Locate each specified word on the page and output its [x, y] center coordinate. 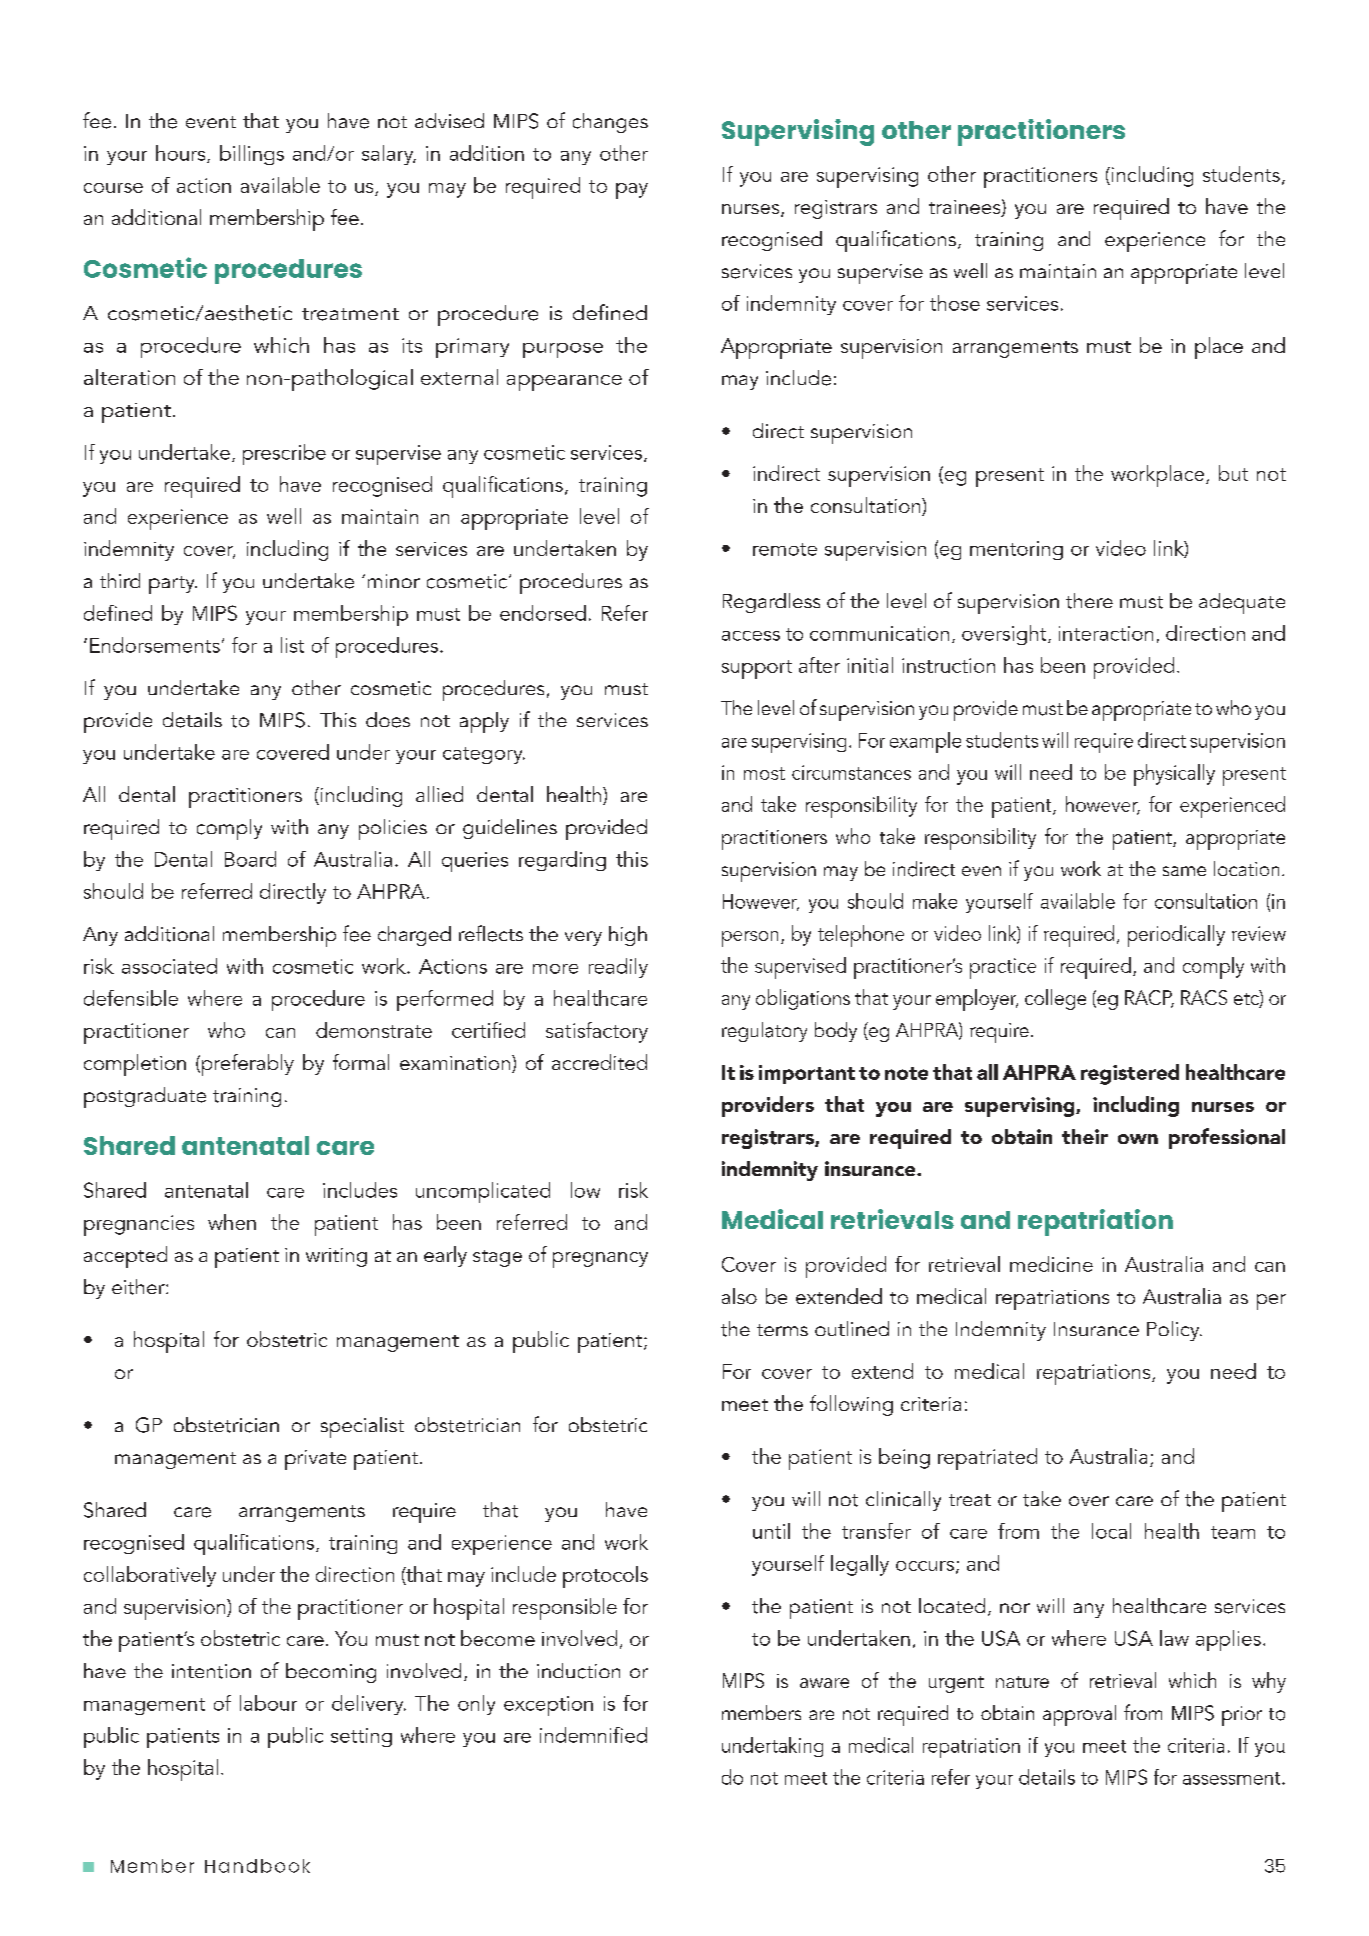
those [955, 303]
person [750, 939]
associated [169, 966]
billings [252, 155]
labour [268, 1703]
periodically [1176, 936]
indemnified [593, 1735]
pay [632, 191]
